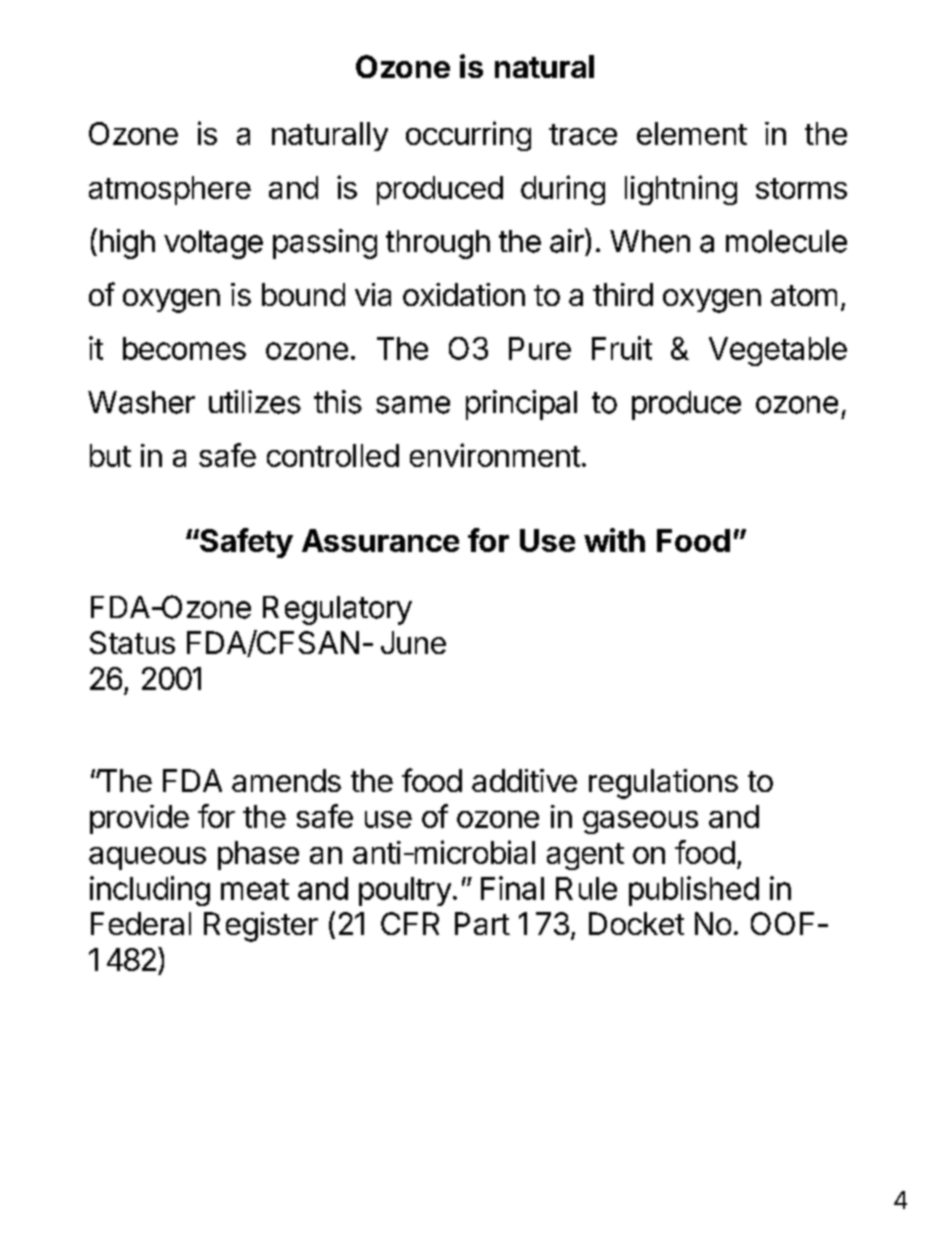  What do you see at coordinates (468, 136) in the image?
I see `occurring` at bounding box center [468, 136].
